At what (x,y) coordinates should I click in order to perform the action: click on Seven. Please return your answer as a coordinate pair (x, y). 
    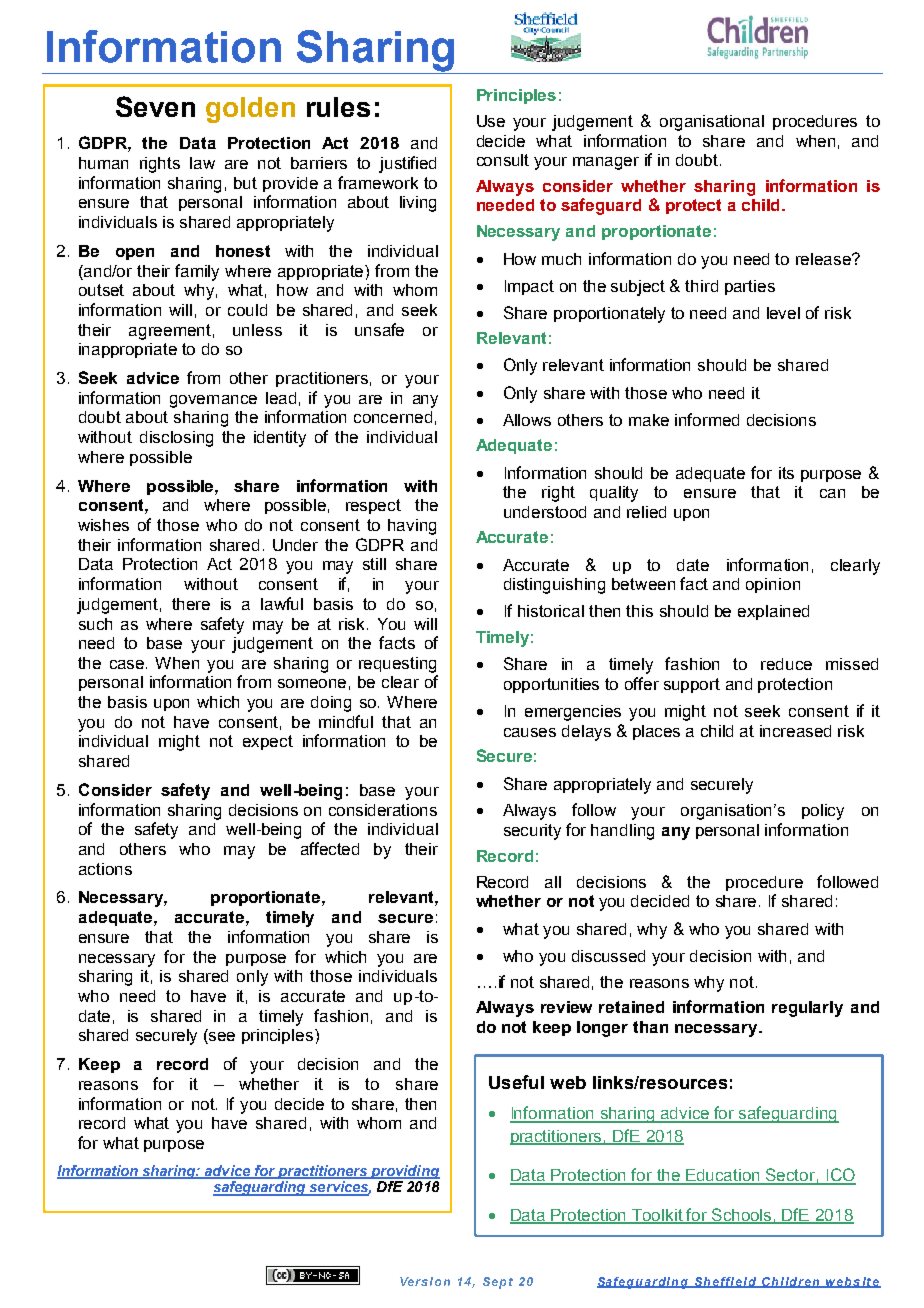
    Looking at the image, I should click on (155, 106).
